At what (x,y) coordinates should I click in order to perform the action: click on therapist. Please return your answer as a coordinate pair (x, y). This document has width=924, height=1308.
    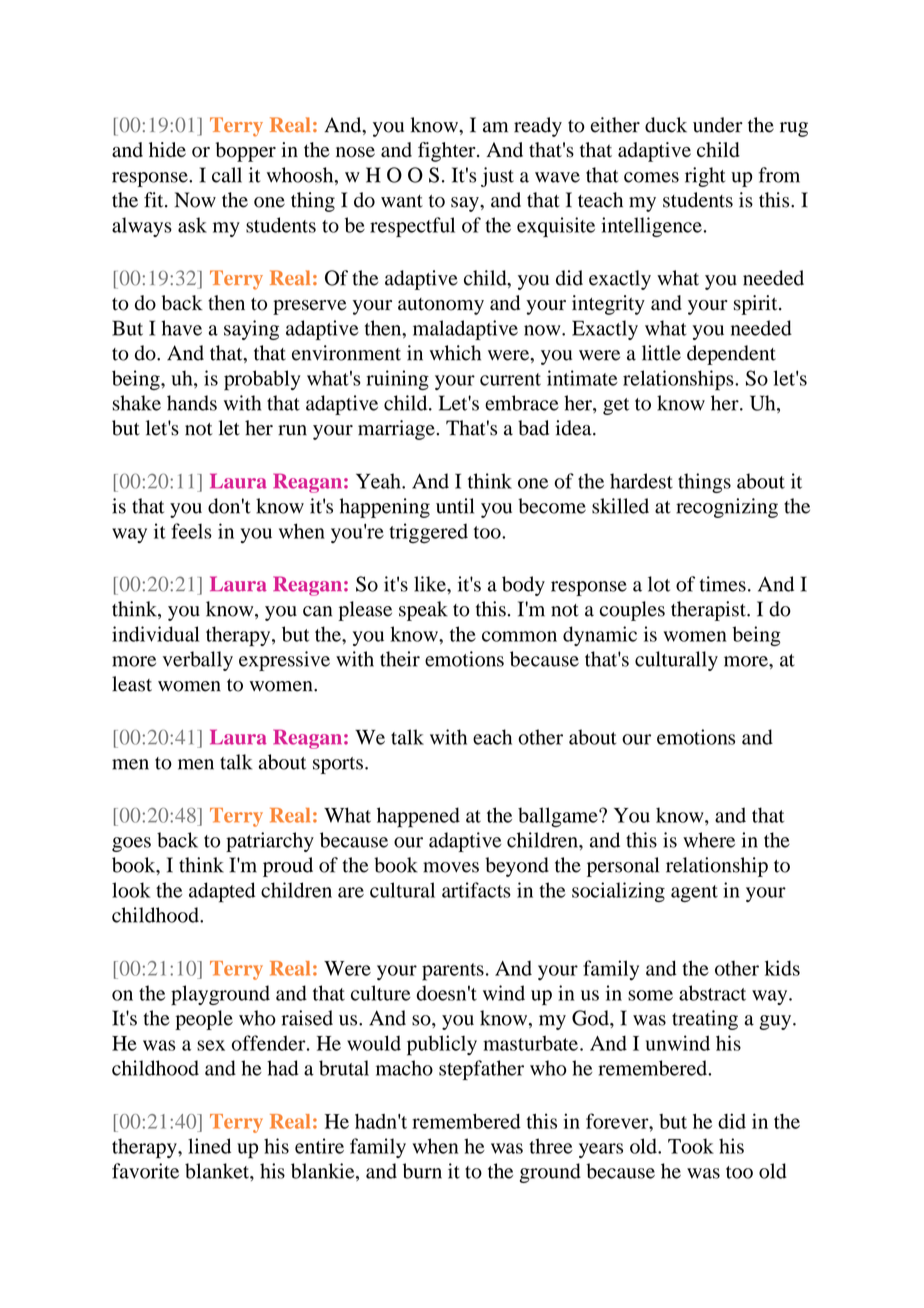
    Looking at the image, I should click on (709, 611).
